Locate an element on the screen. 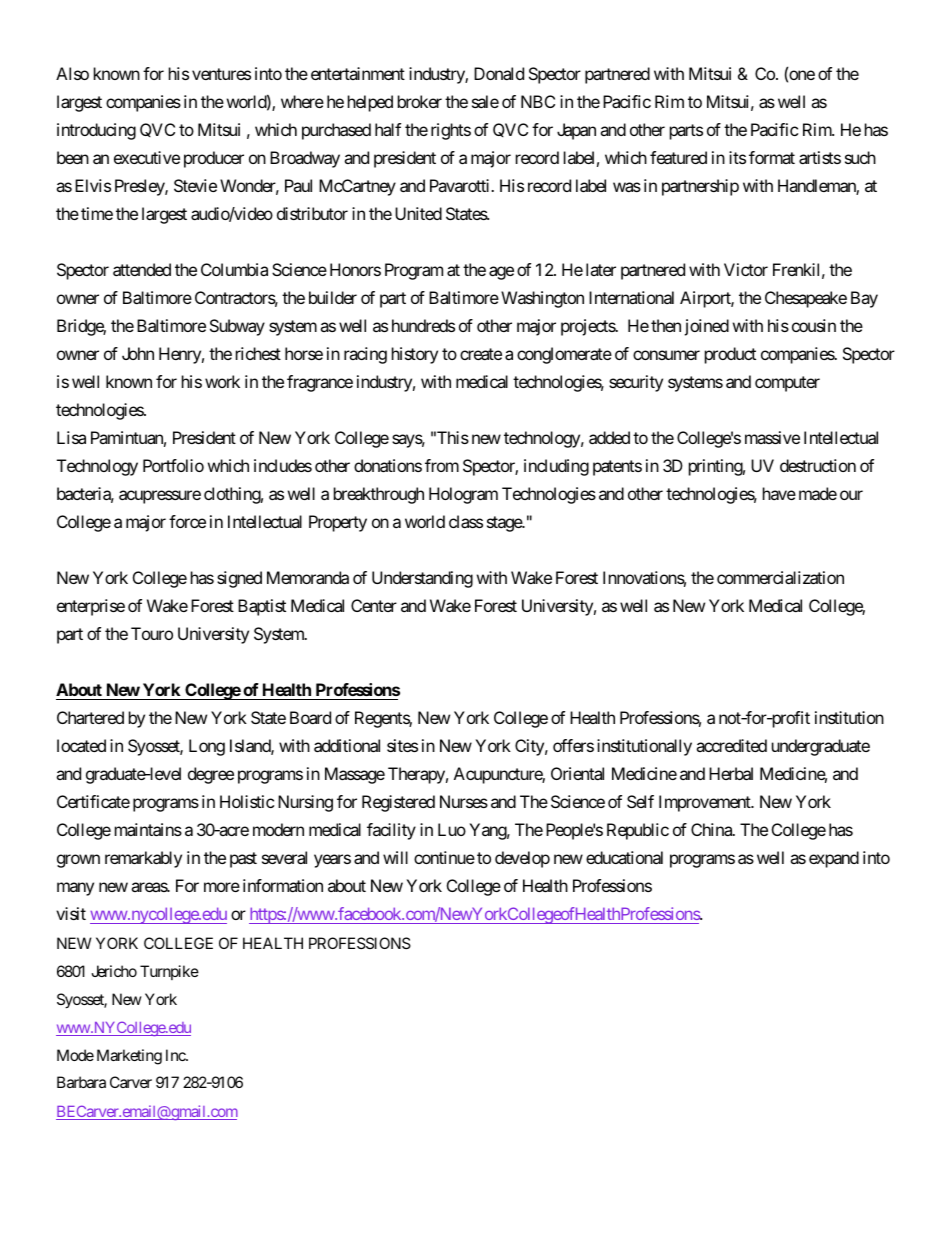  featured is located at coordinates (678, 157).
